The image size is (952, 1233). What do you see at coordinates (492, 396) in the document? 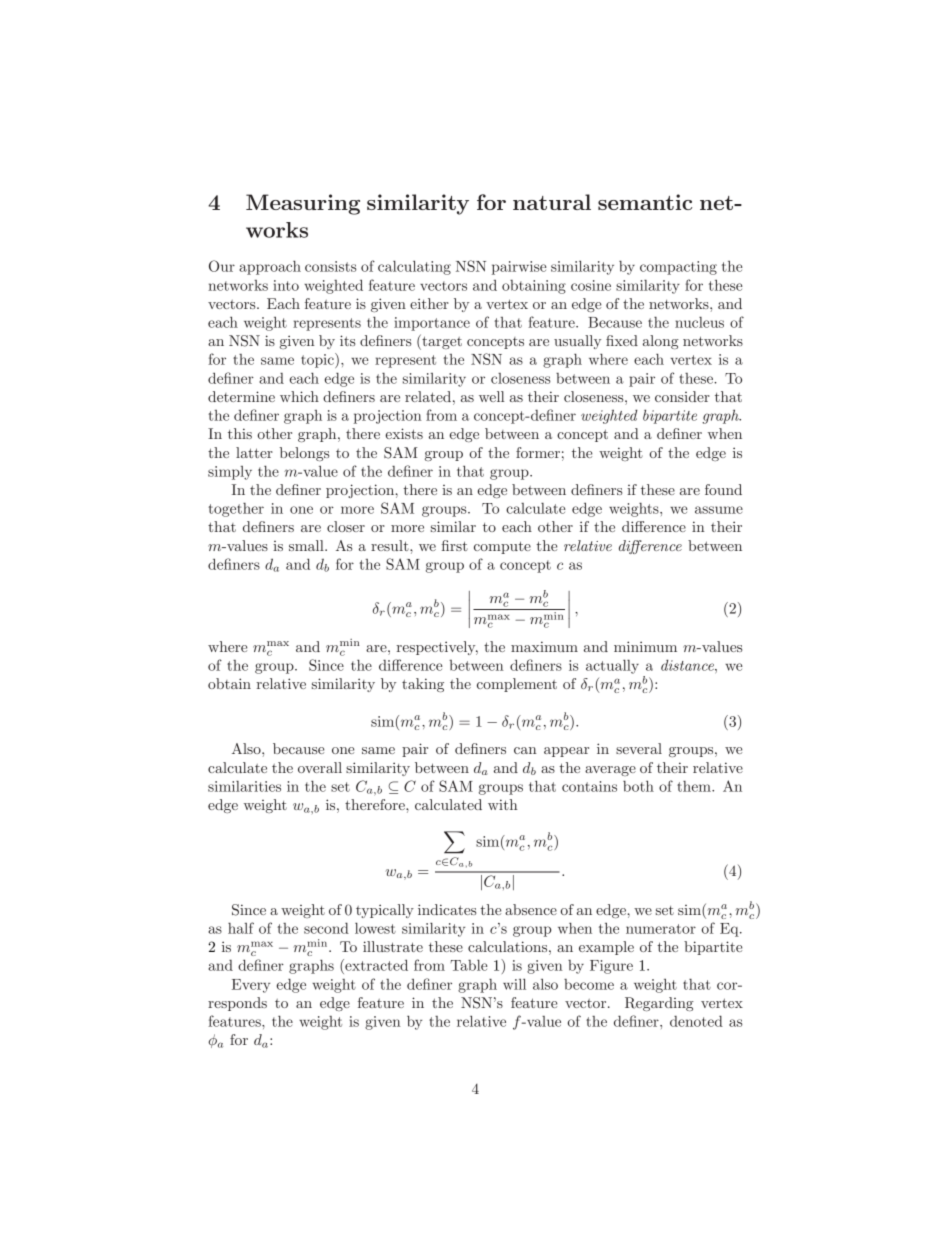
I see `well` at bounding box center [492, 396].
